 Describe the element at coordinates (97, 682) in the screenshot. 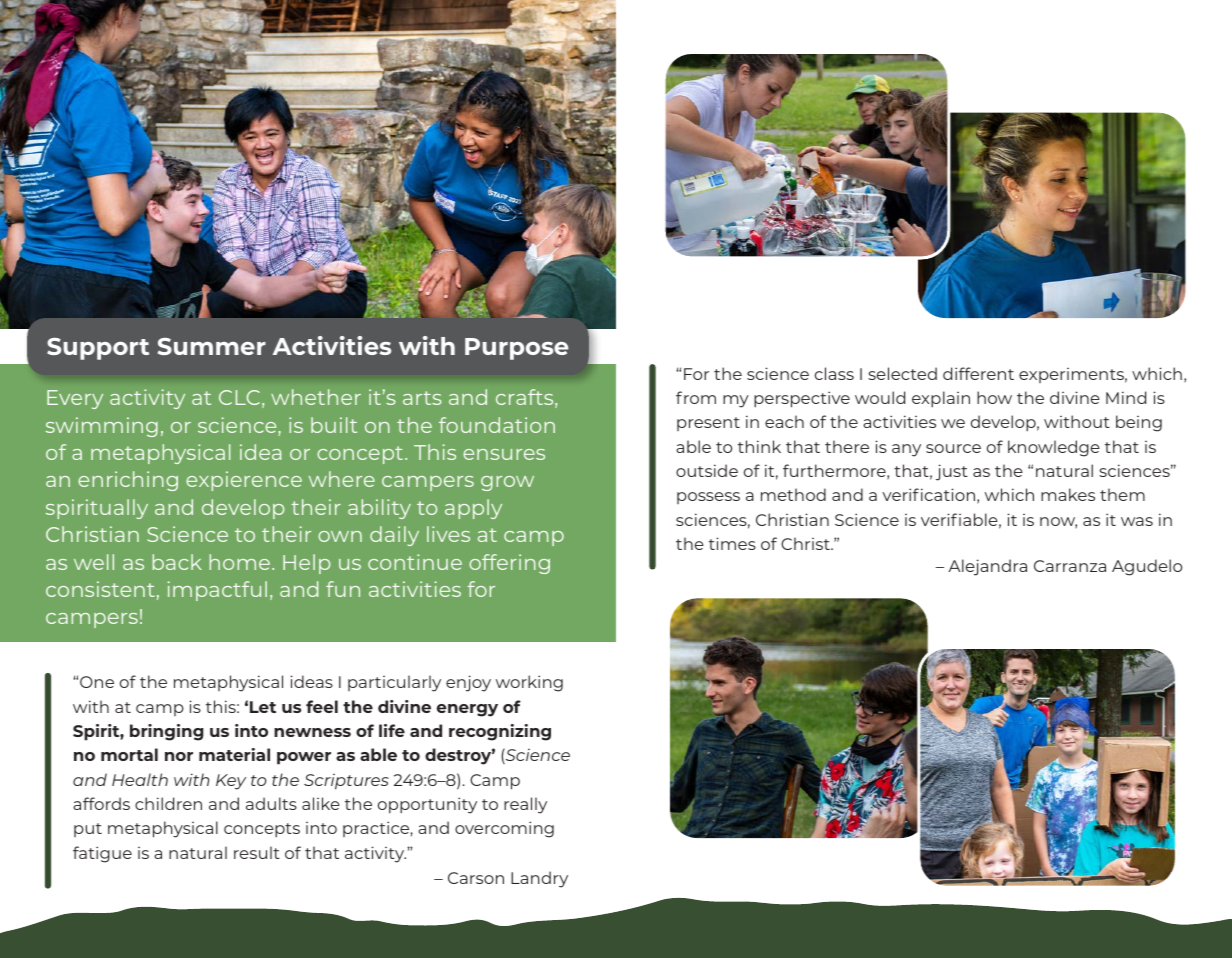

I see `One` at that location.
